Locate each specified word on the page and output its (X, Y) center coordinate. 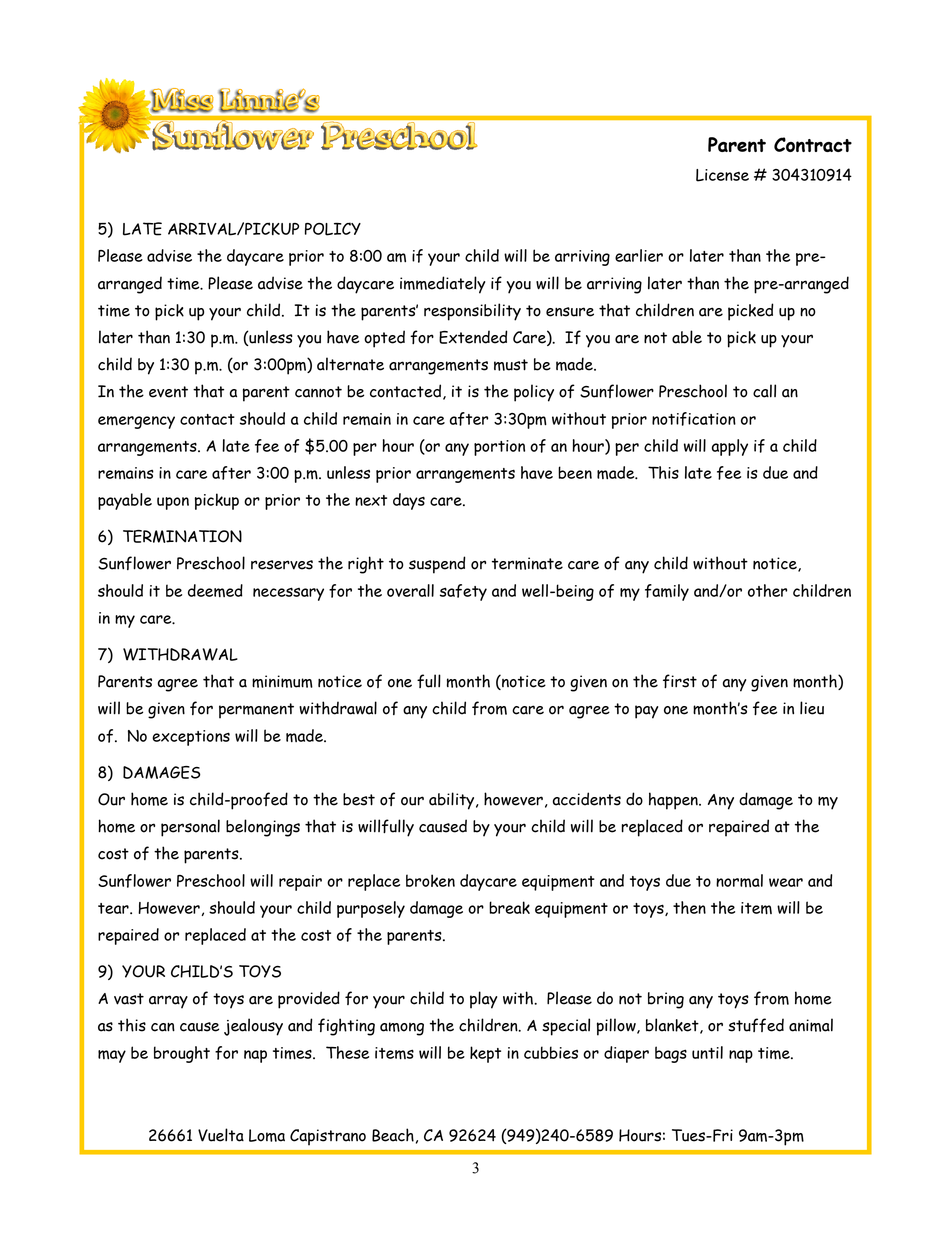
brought (182, 1054)
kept (485, 1054)
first (680, 681)
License (722, 175)
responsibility (472, 312)
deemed (215, 590)
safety (463, 592)
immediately (442, 285)
